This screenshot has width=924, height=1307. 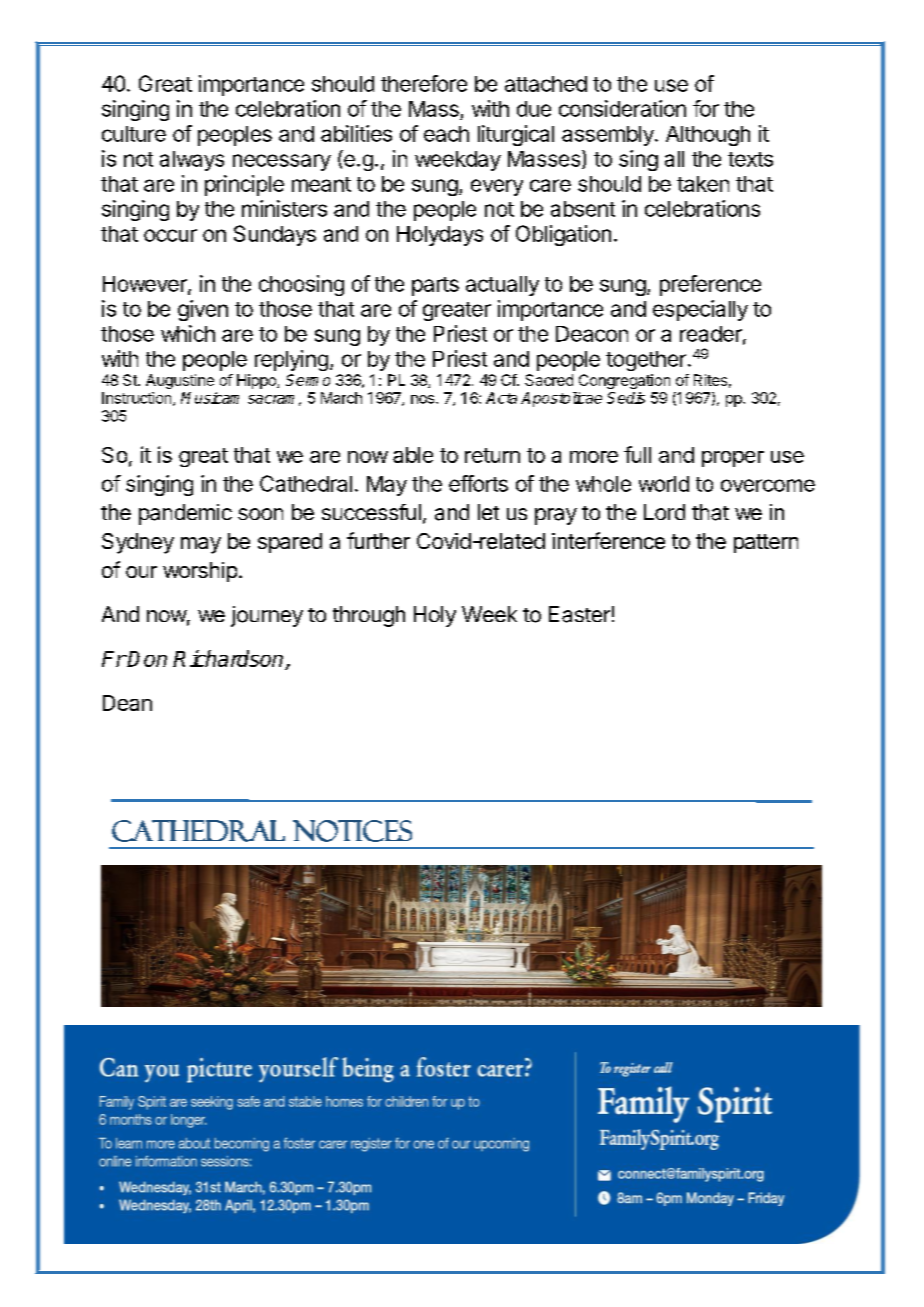 What do you see at coordinates (579, 614) in the screenshot?
I see `Easter` at bounding box center [579, 614].
